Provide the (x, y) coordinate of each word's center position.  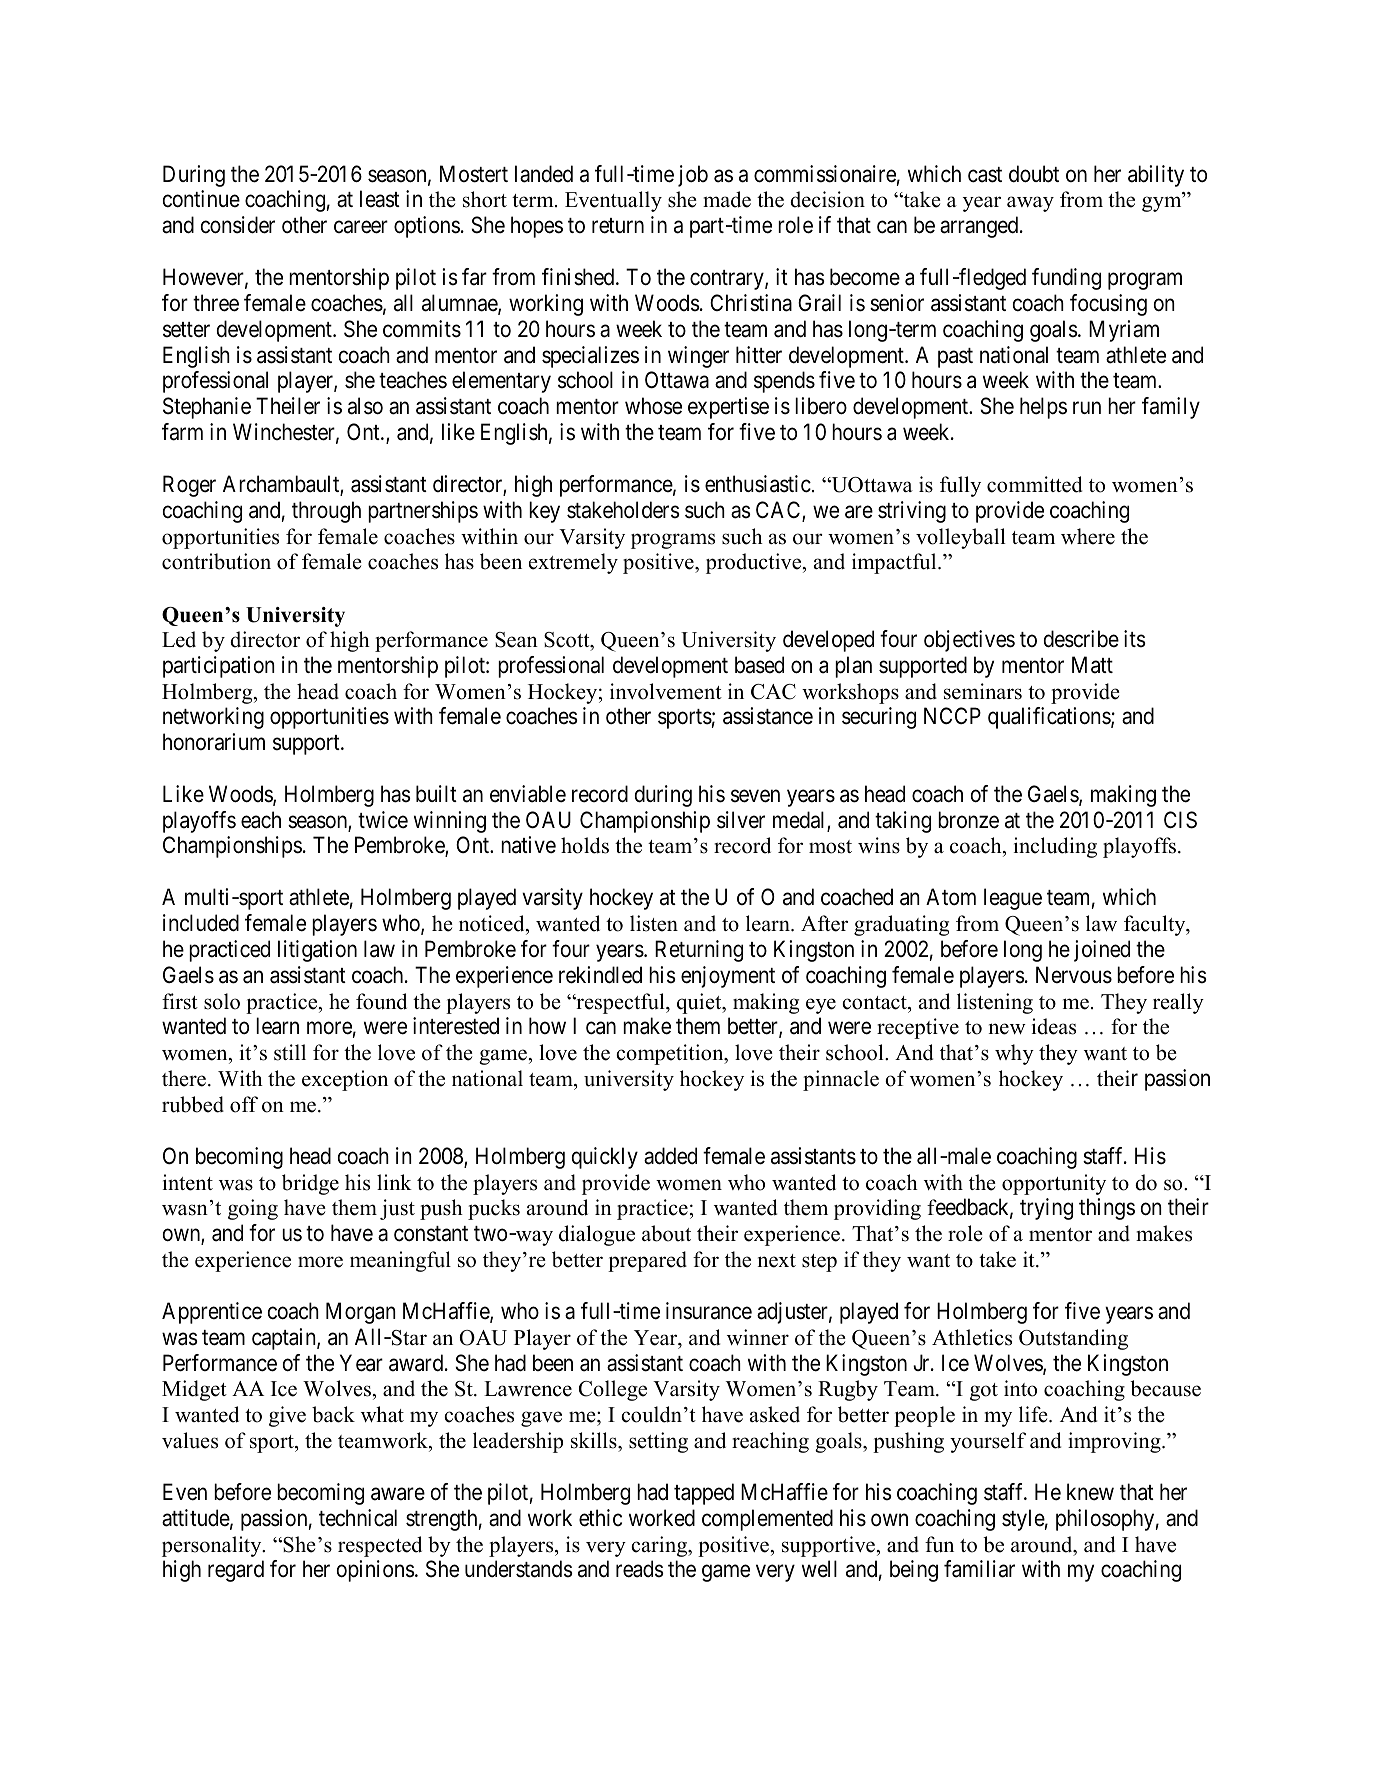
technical (358, 1518)
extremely (573, 563)
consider (238, 225)
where (1088, 536)
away (1030, 204)
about (666, 1233)
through (326, 512)
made (727, 199)
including (1055, 847)
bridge (310, 1184)
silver (741, 820)
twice (383, 820)
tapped (704, 1494)
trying (1046, 1209)
